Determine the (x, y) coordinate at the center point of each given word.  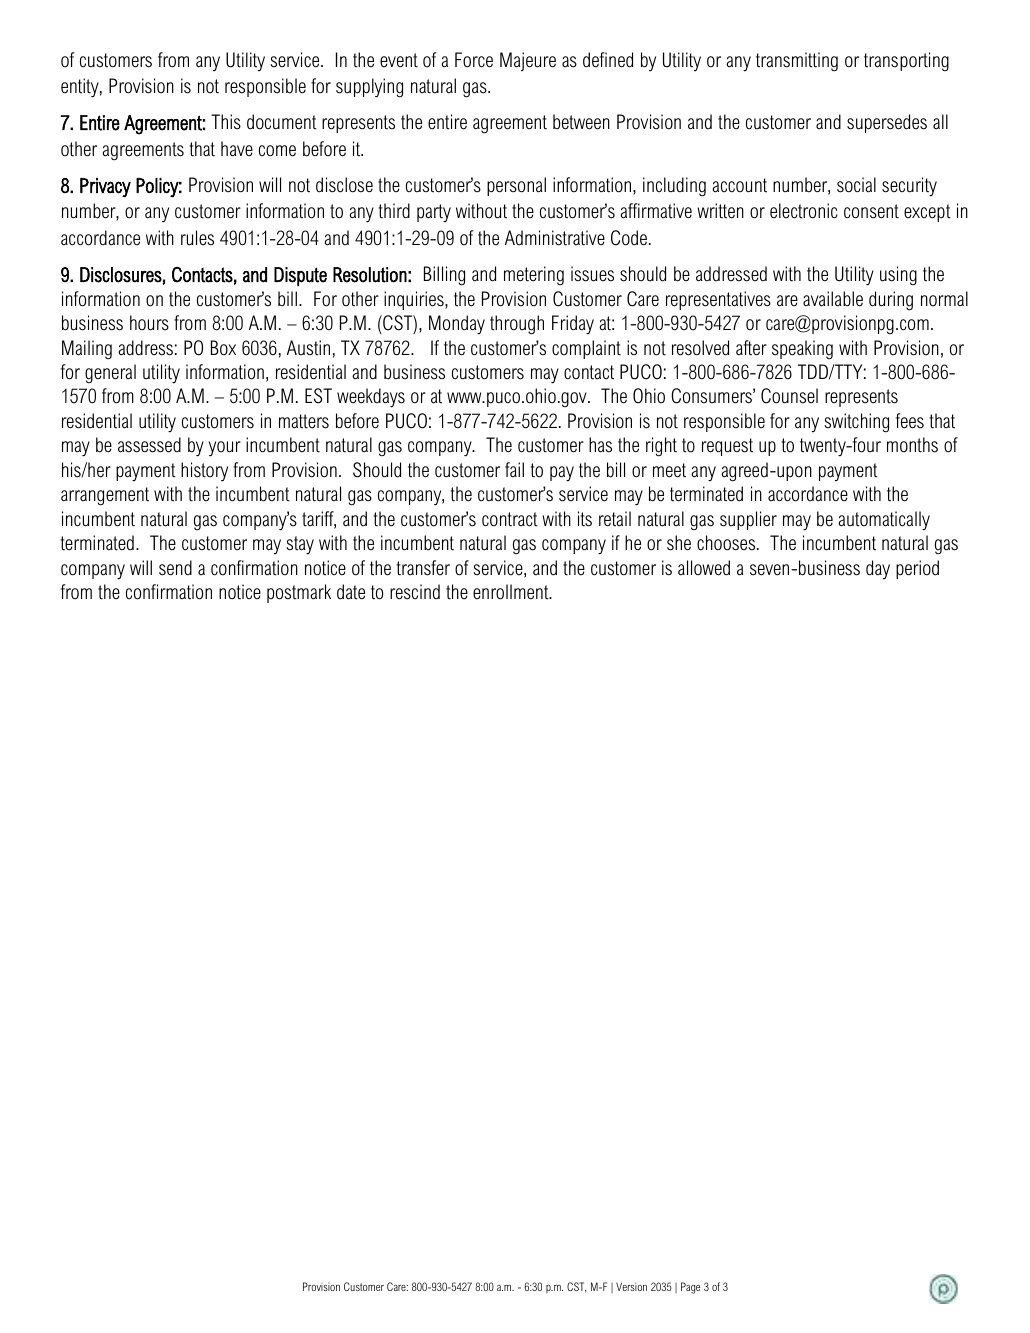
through (517, 325)
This (226, 122)
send (175, 568)
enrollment (512, 592)
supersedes (887, 123)
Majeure (528, 62)
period (917, 569)
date (351, 592)
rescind (415, 592)
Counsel (789, 396)
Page (690, 1288)
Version (631, 1286)
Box (223, 348)
